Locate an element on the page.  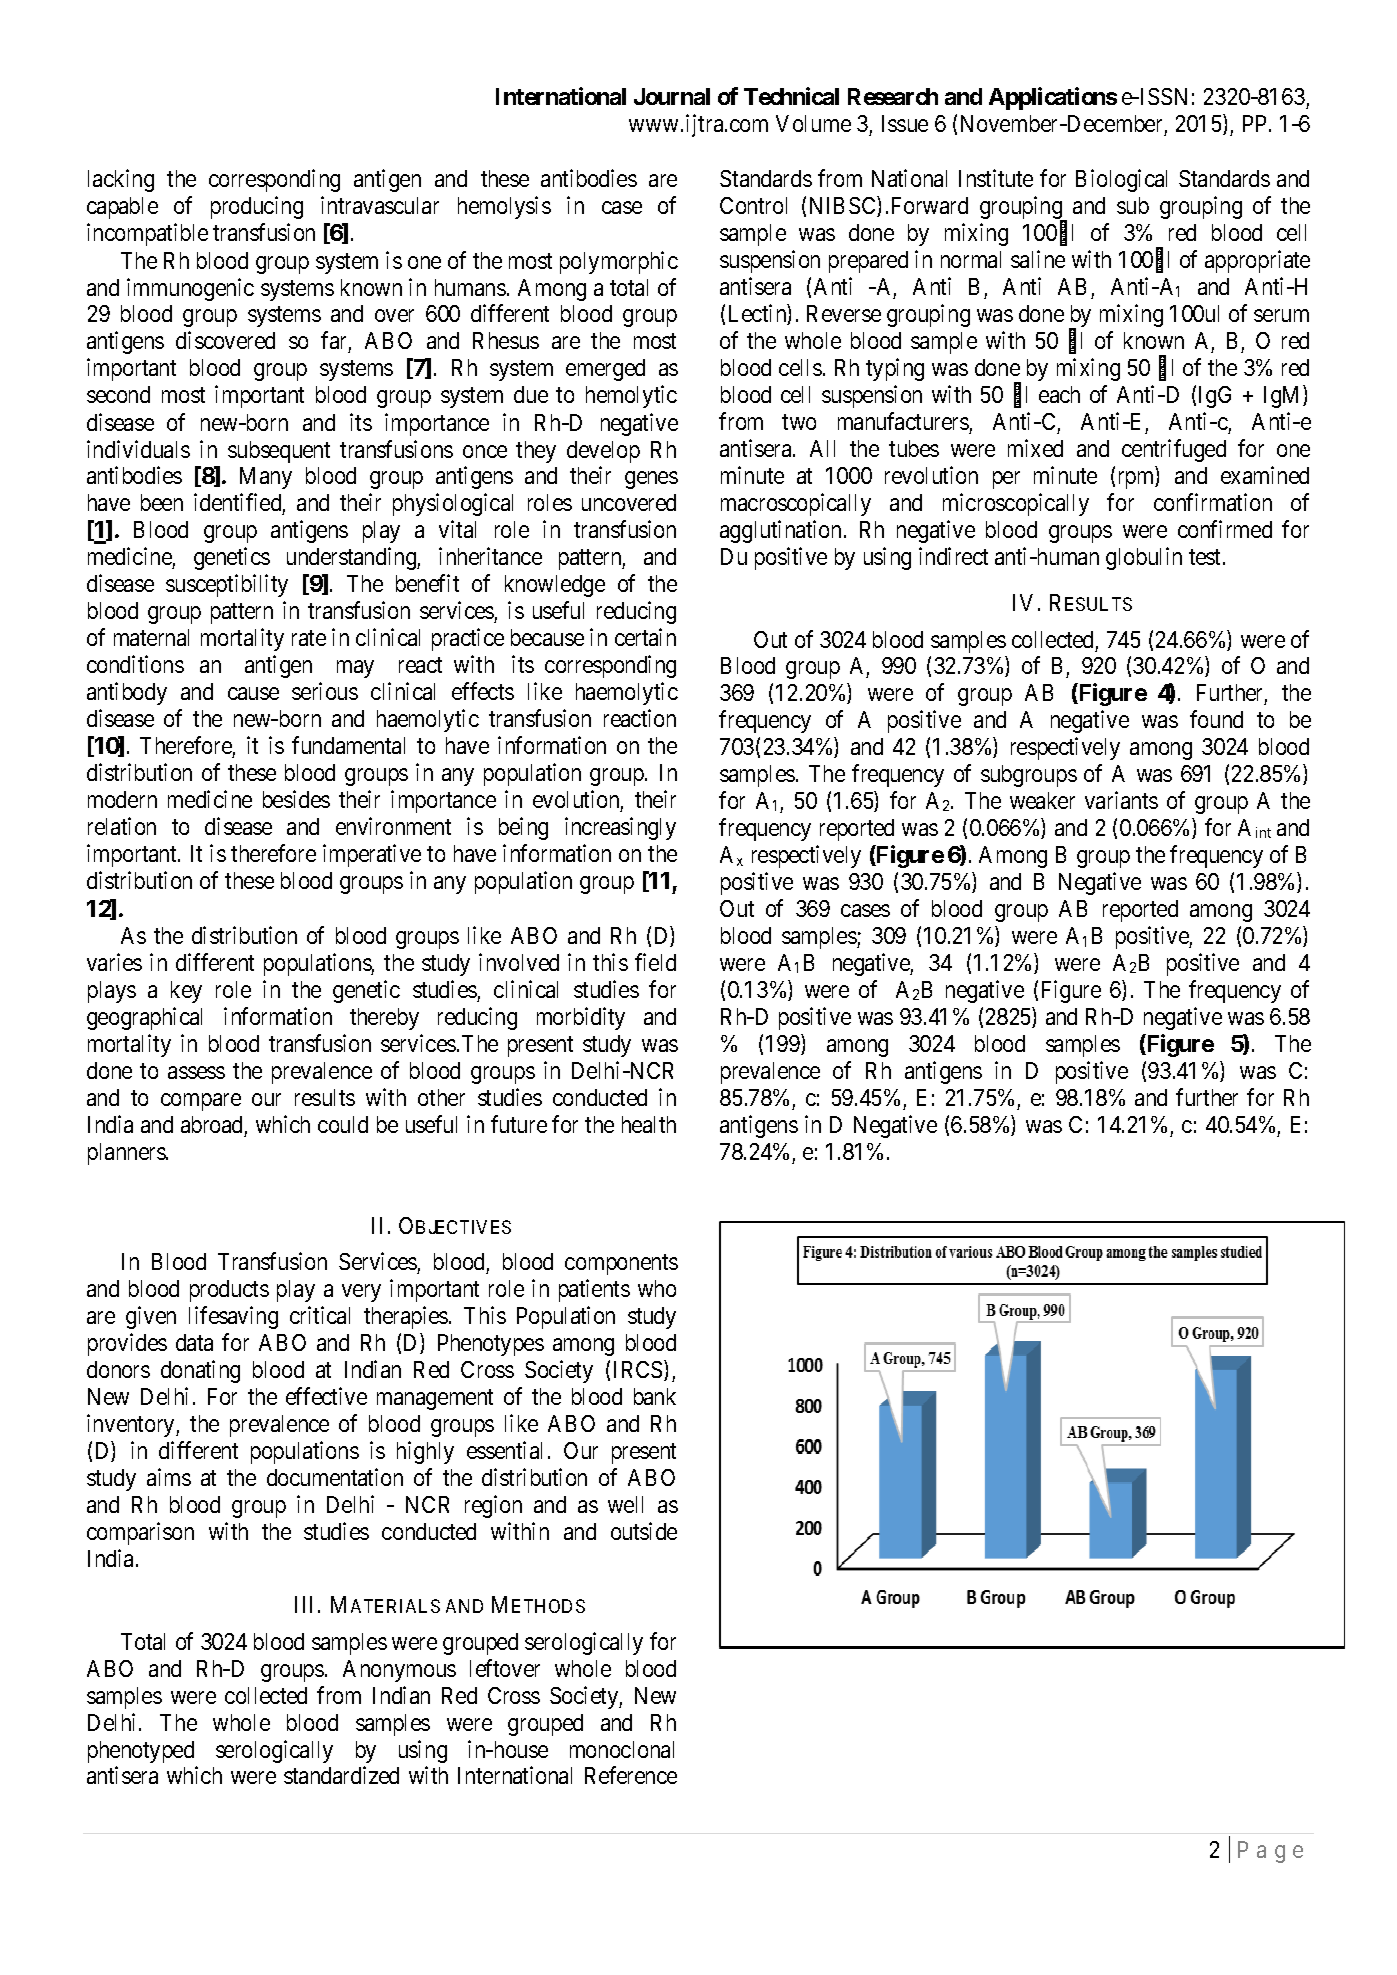
Biological is located at coordinates (1121, 180).
